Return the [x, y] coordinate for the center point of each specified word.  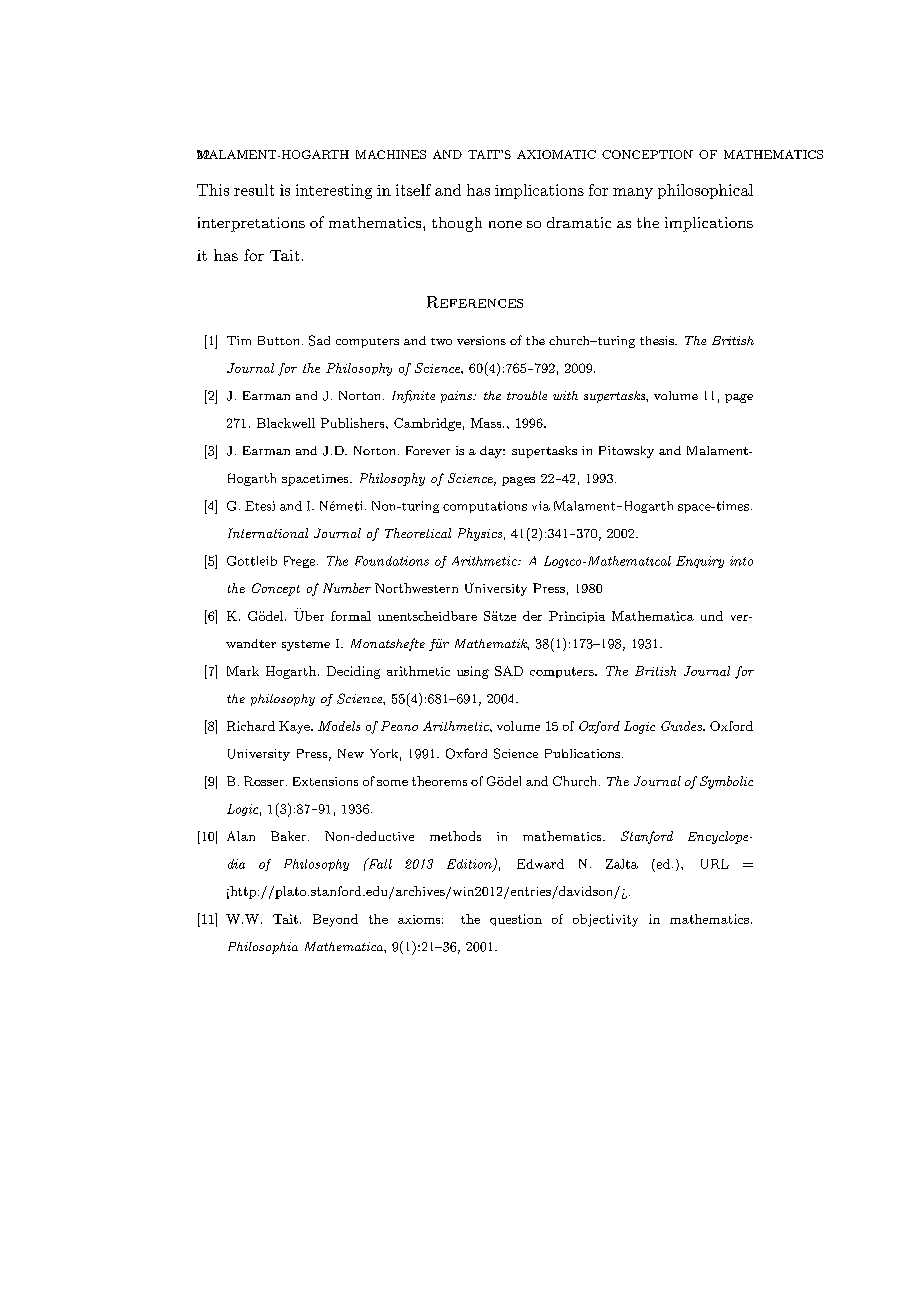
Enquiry [700, 562]
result [254, 190]
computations [485, 507]
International [268, 533]
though [457, 224]
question [516, 920]
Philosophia [263, 948]
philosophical [705, 191]
